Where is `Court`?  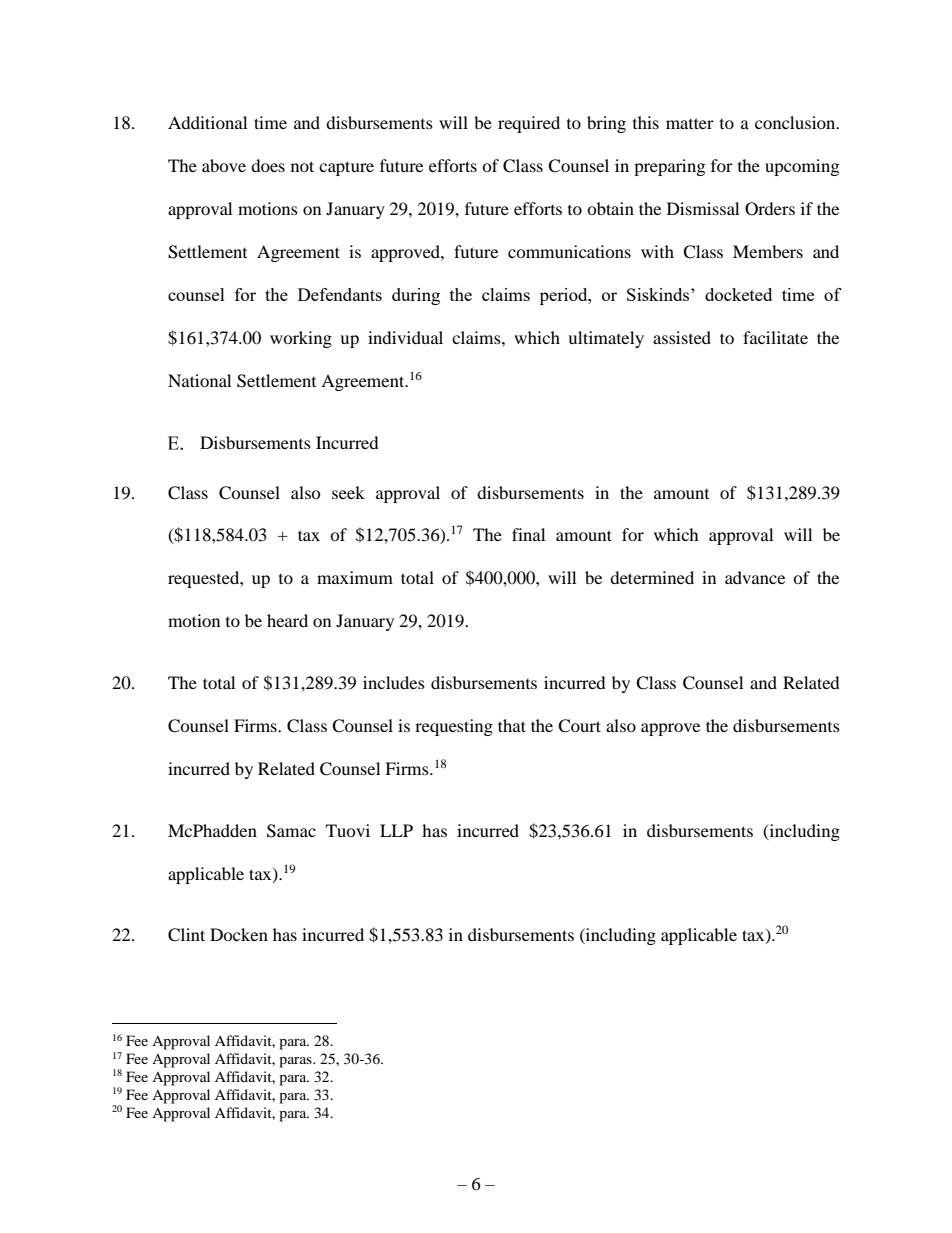 Court is located at coordinates (579, 726).
